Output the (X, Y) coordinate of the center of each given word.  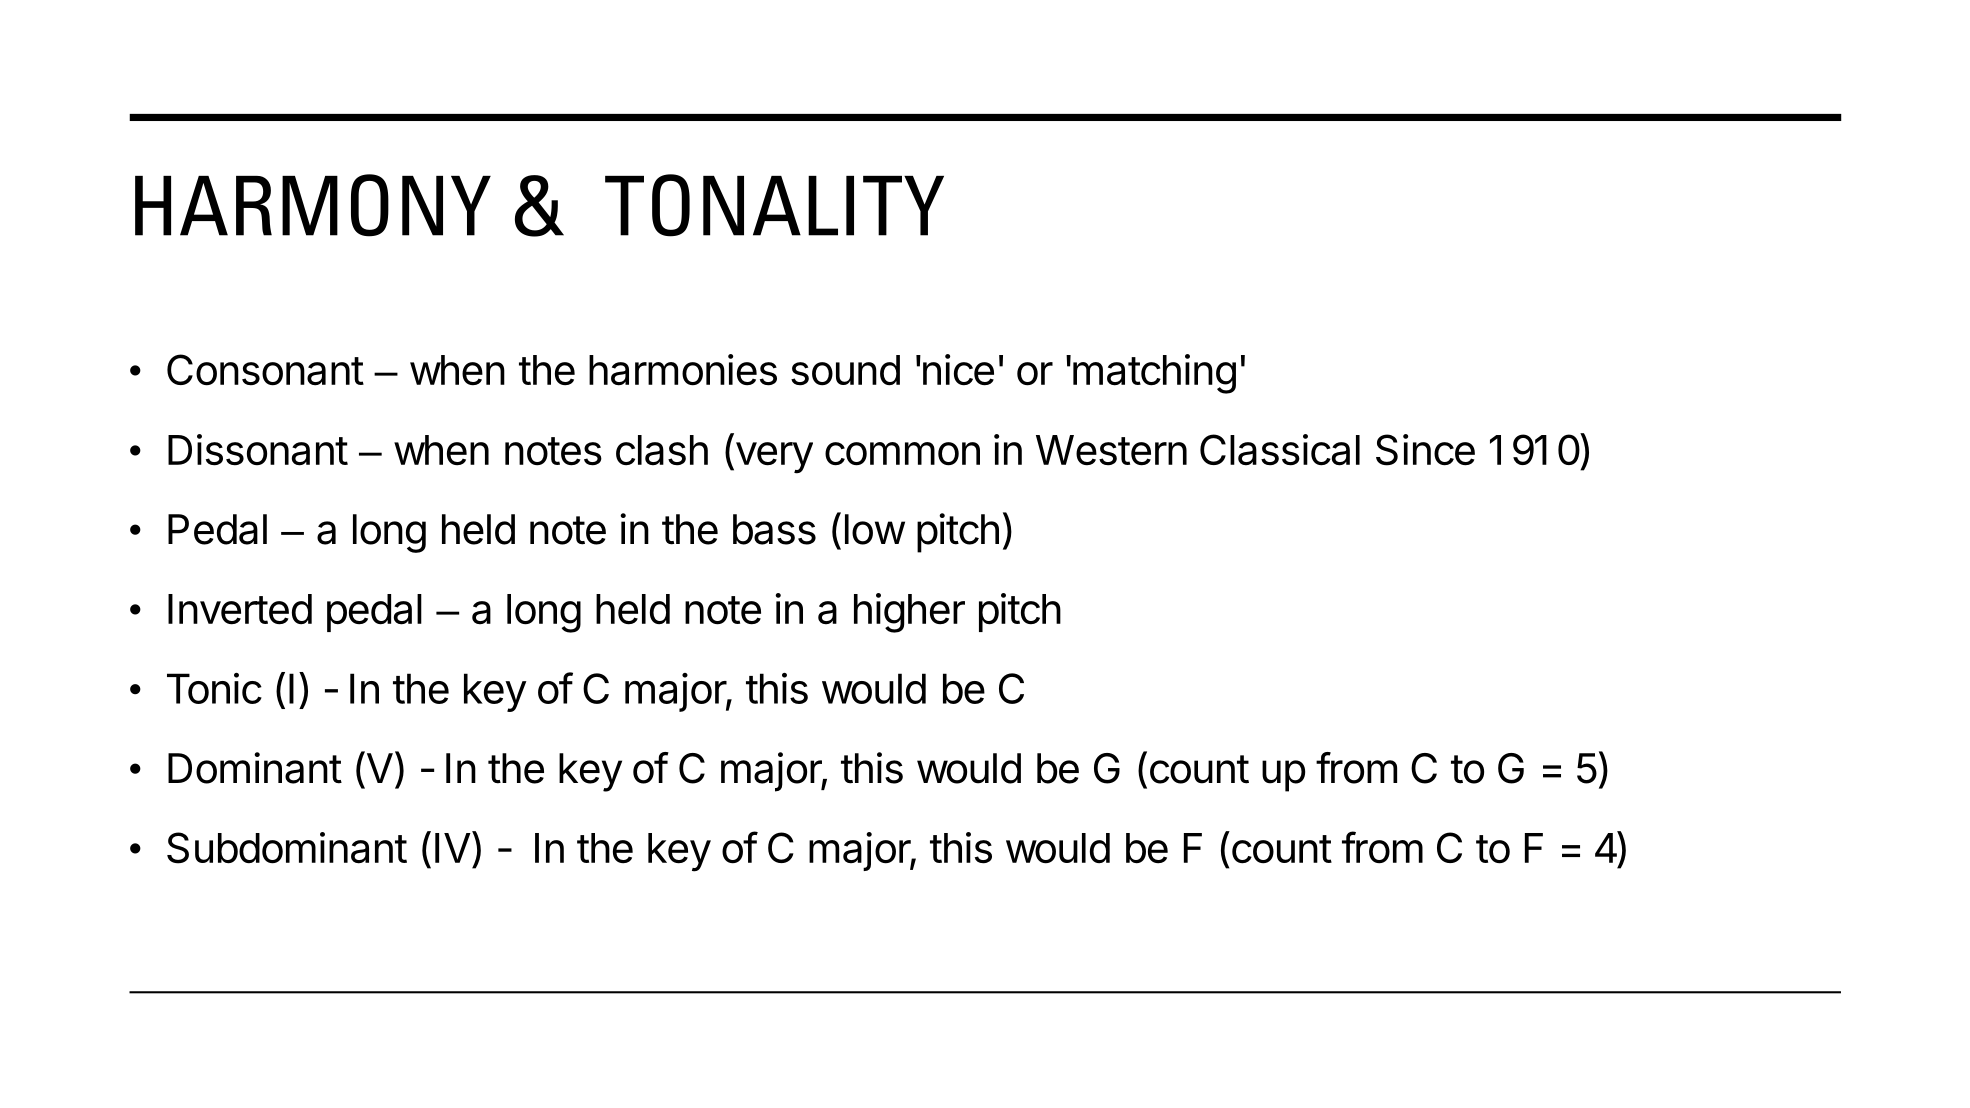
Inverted (240, 609)
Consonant (265, 370)
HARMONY (313, 205)
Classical (1280, 450)
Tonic (214, 688)
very (773, 458)
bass (774, 529)
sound (845, 370)
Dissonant (258, 450)
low (875, 529)
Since (1425, 450)
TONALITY (774, 205)
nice (957, 370)
